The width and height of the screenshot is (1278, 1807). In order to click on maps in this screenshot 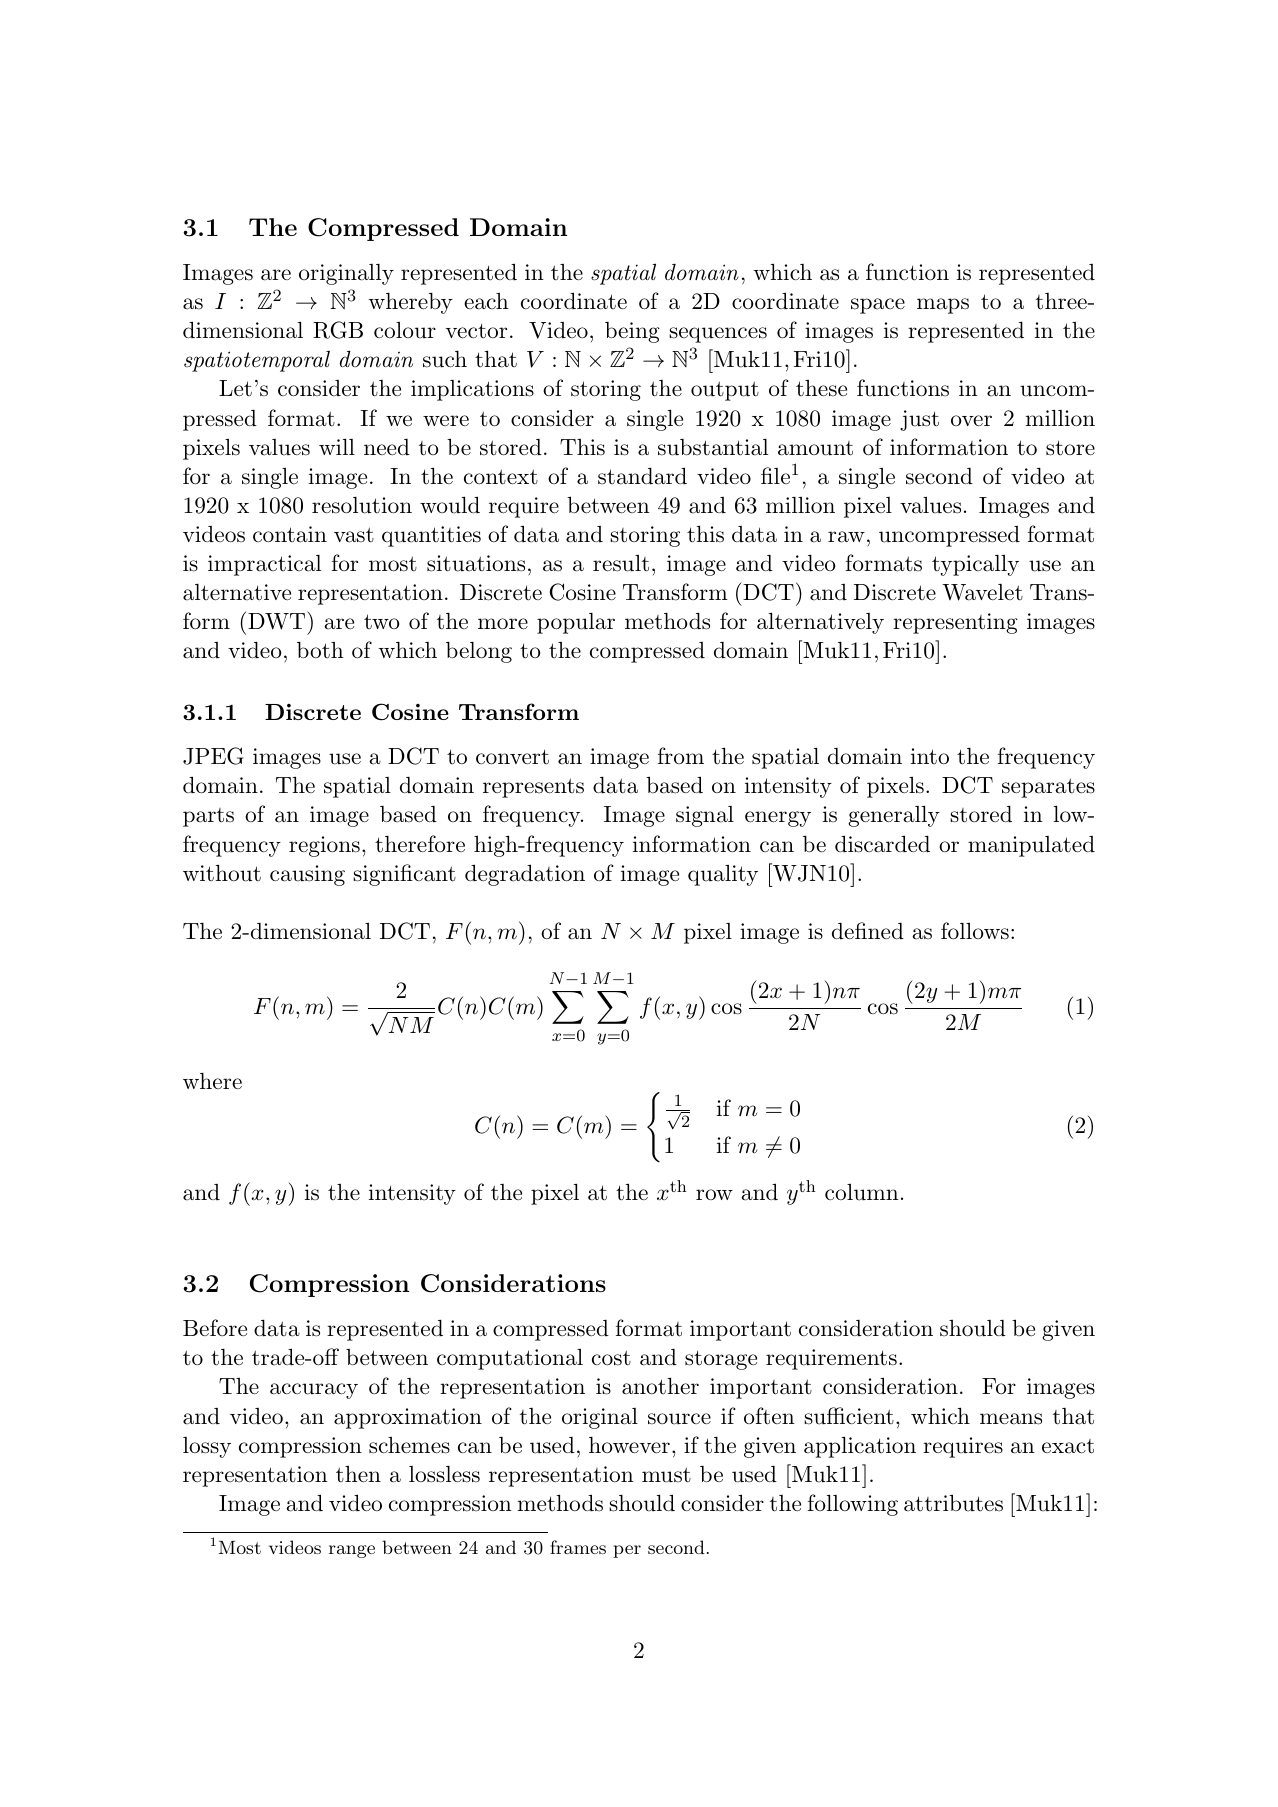, I will do `click(943, 306)`.
